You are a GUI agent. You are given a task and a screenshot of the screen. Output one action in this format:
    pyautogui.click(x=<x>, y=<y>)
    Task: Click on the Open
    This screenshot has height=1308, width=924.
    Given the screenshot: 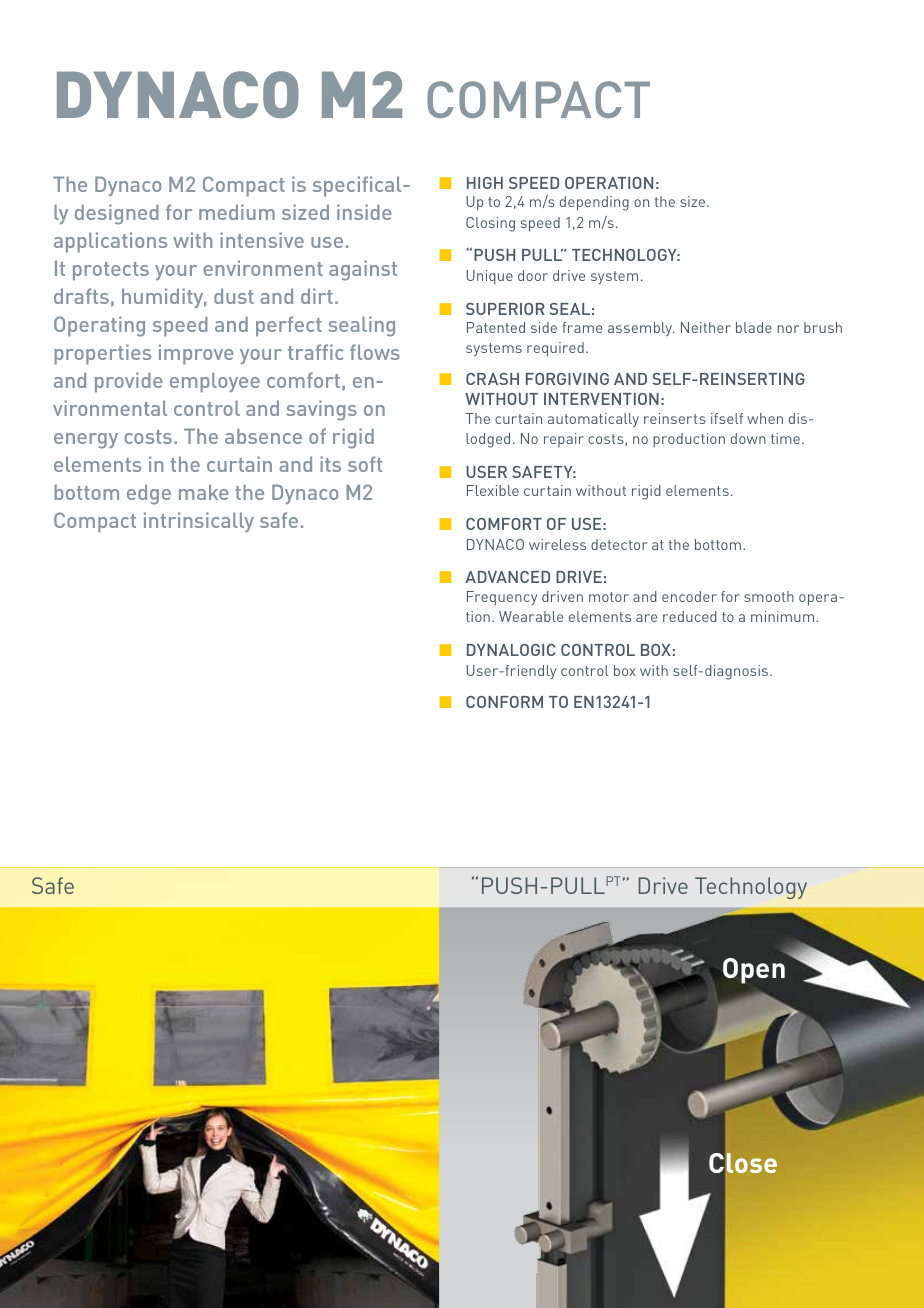 What is the action you would take?
    pyautogui.click(x=754, y=971)
